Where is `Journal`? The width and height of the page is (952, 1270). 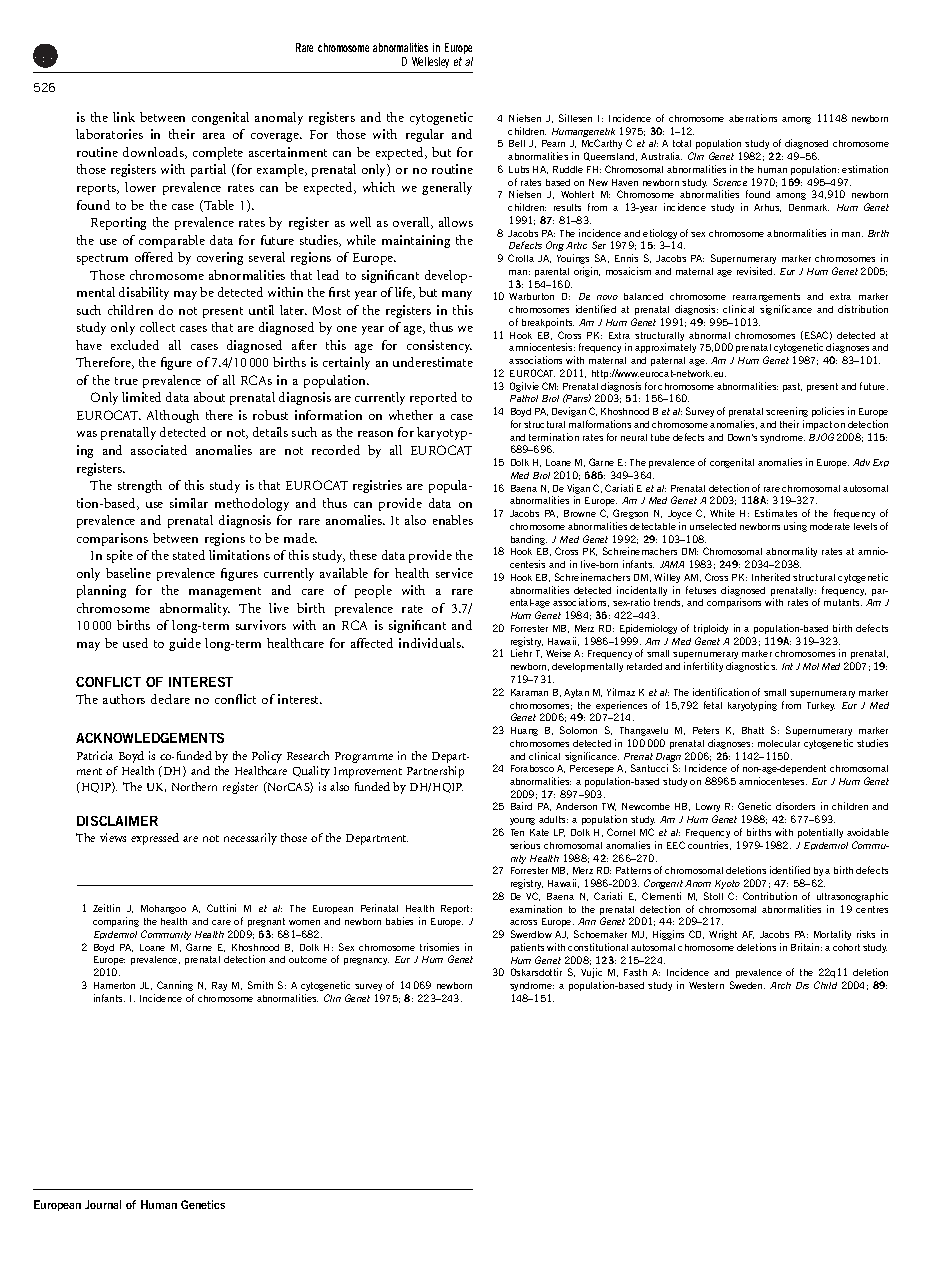
Journal is located at coordinates (103, 1204).
